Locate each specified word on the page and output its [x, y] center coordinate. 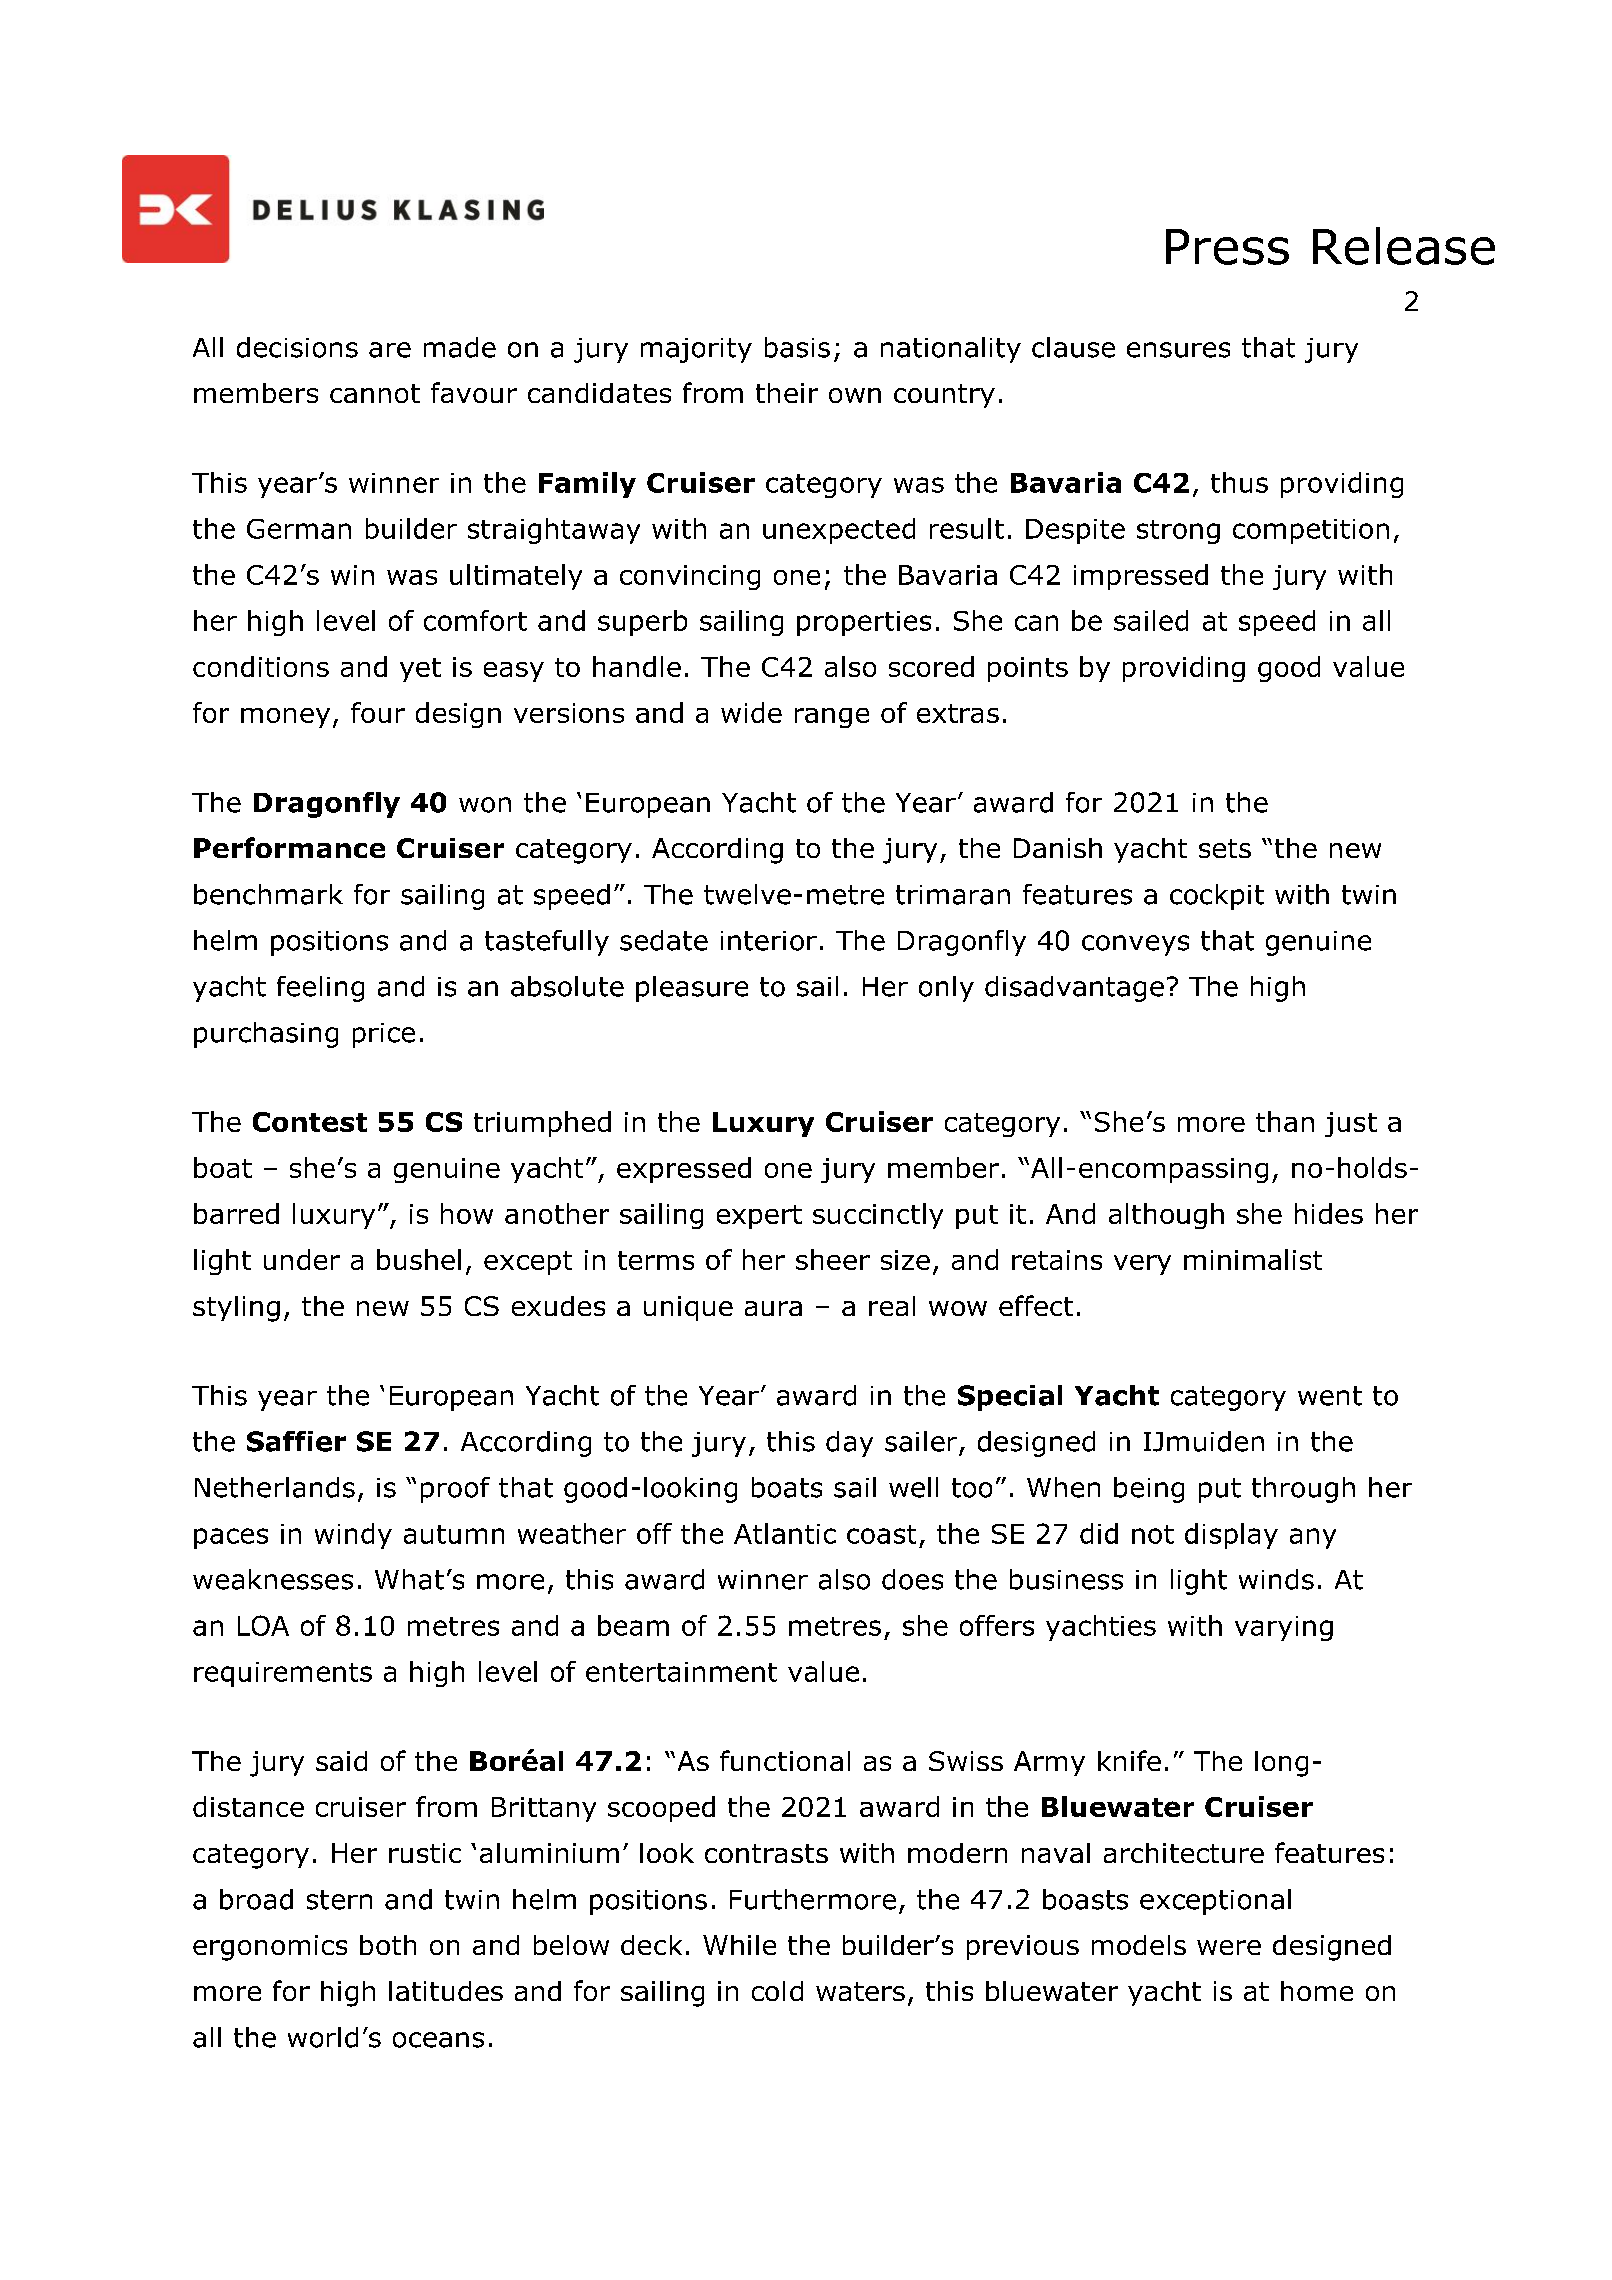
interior [769, 941]
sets [1225, 848]
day [849, 1444]
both [388, 1945]
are [390, 350]
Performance [289, 847]
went [1330, 1396]
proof [455, 1490]
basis [797, 347]
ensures [1178, 350]
